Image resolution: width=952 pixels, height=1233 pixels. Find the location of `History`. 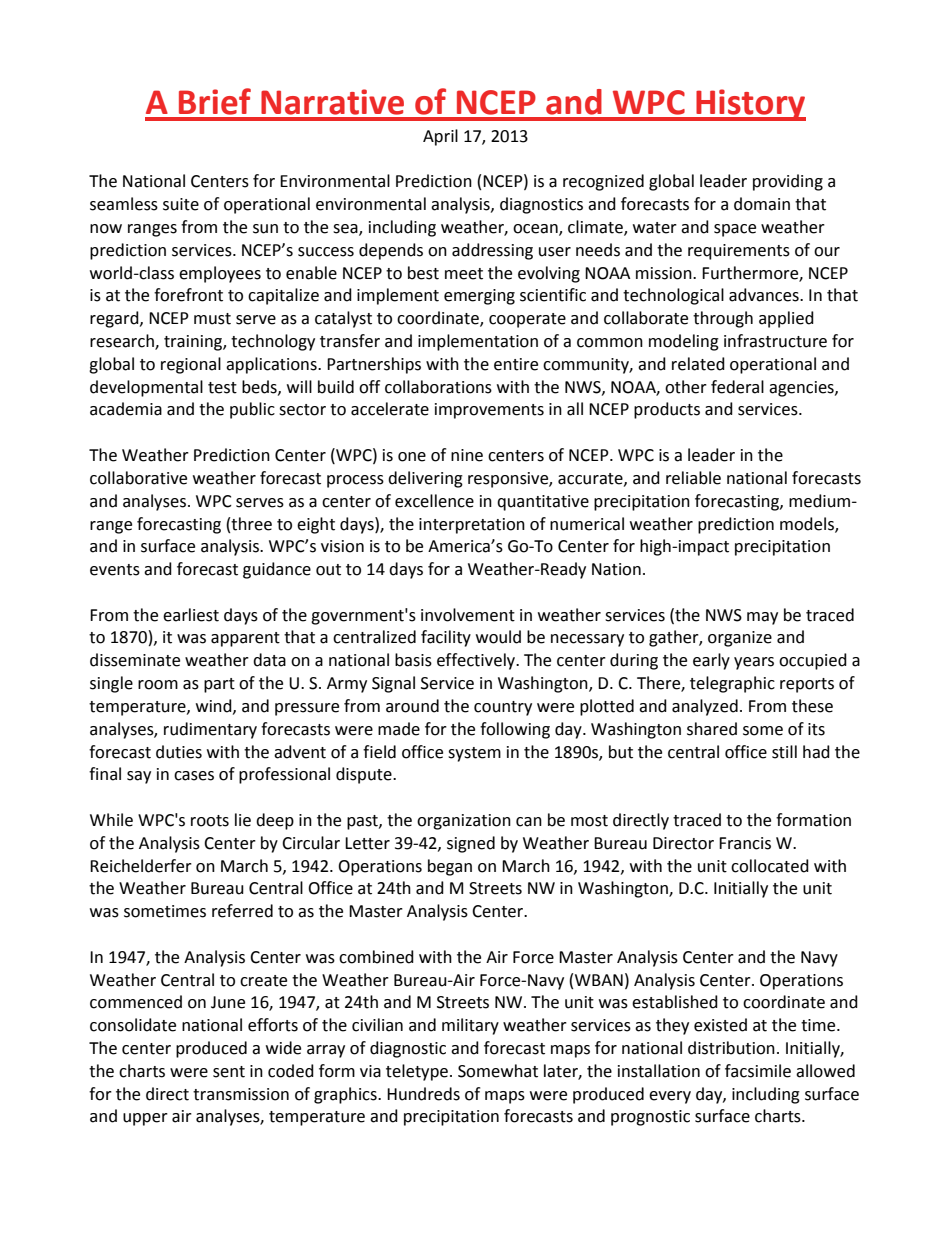

History is located at coordinates (750, 105).
